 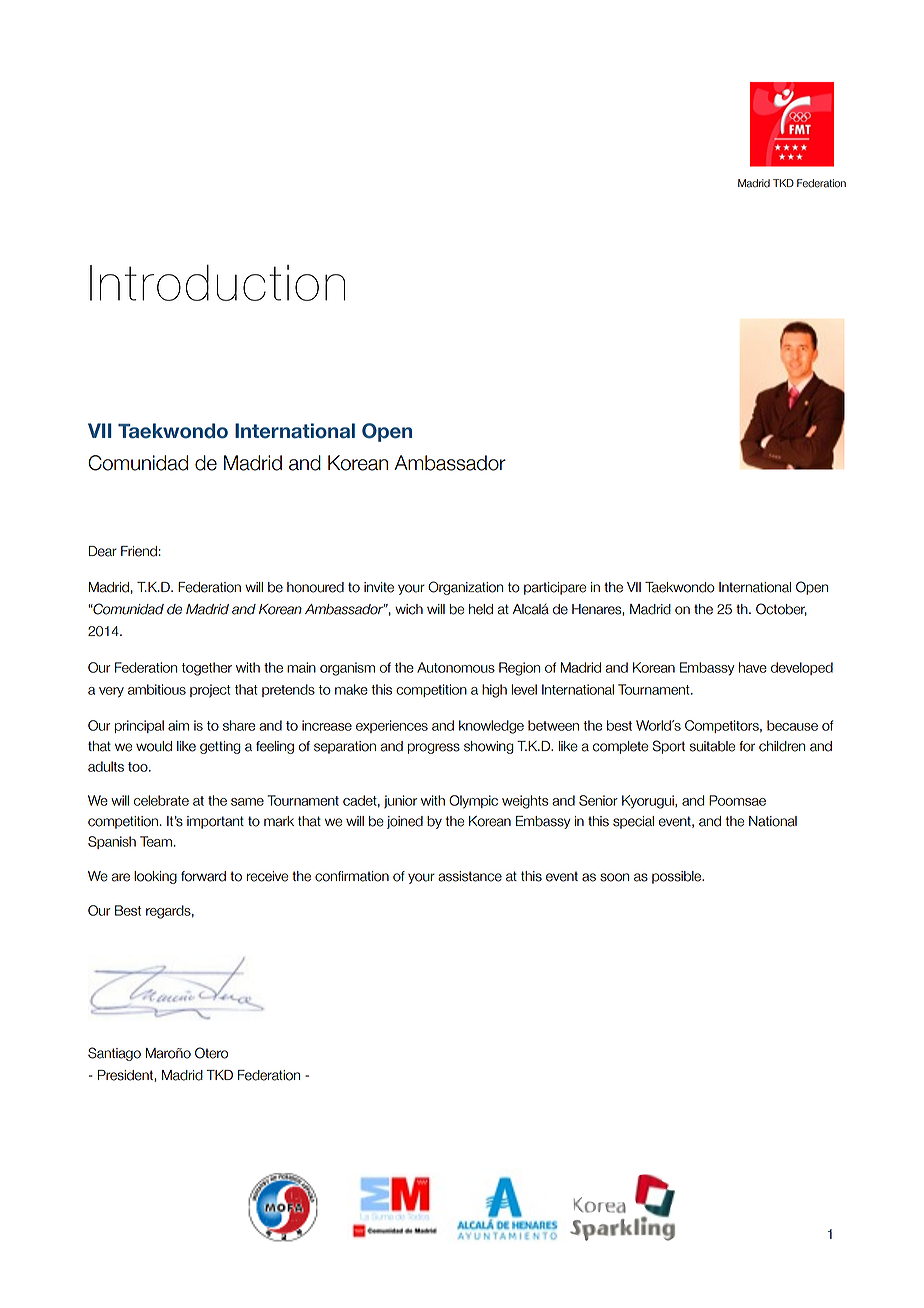 I want to click on possible, so click(x=678, y=877).
